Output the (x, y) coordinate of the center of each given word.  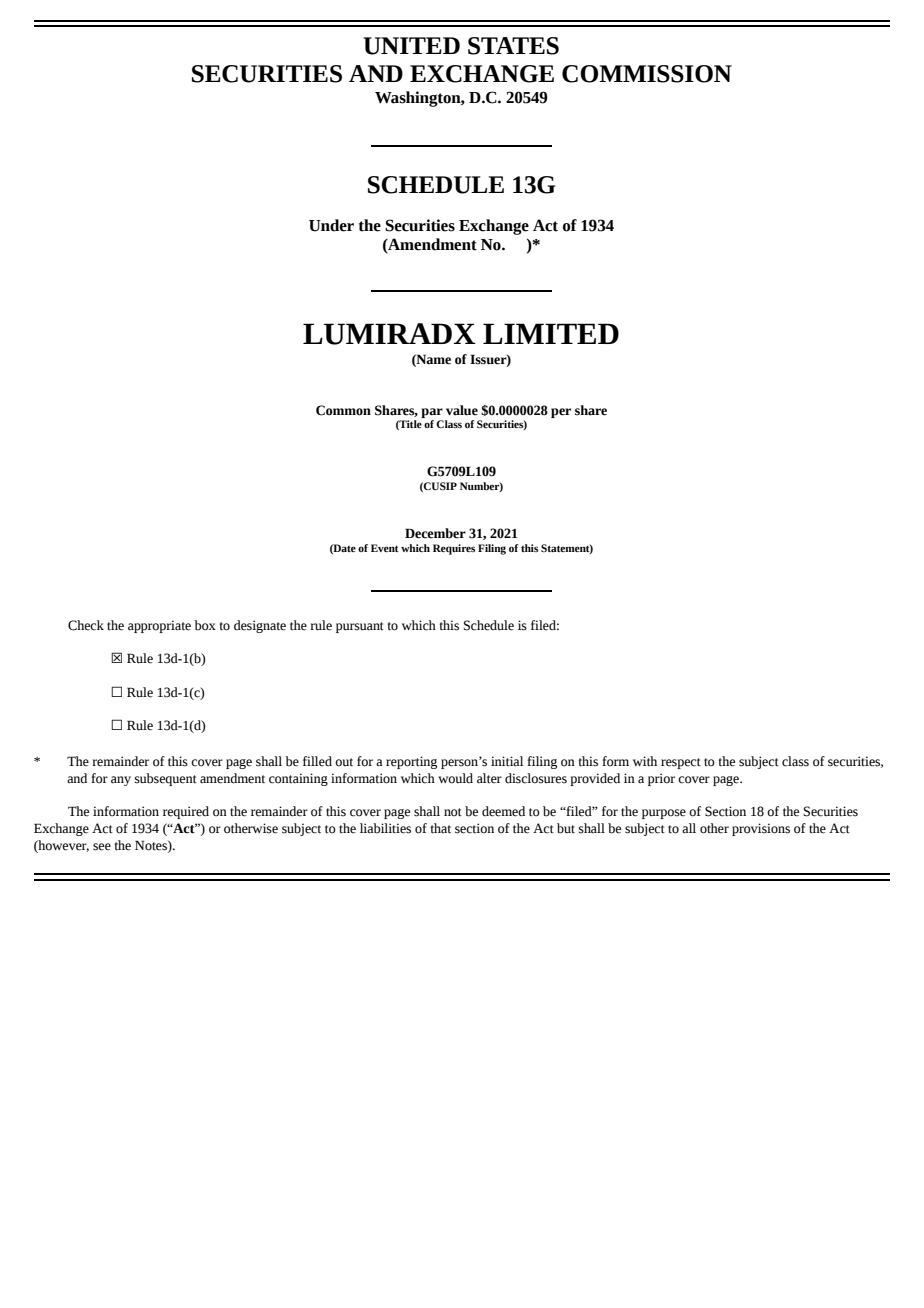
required (186, 812)
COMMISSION (647, 74)
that (440, 828)
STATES (513, 46)
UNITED (411, 46)
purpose (664, 814)
